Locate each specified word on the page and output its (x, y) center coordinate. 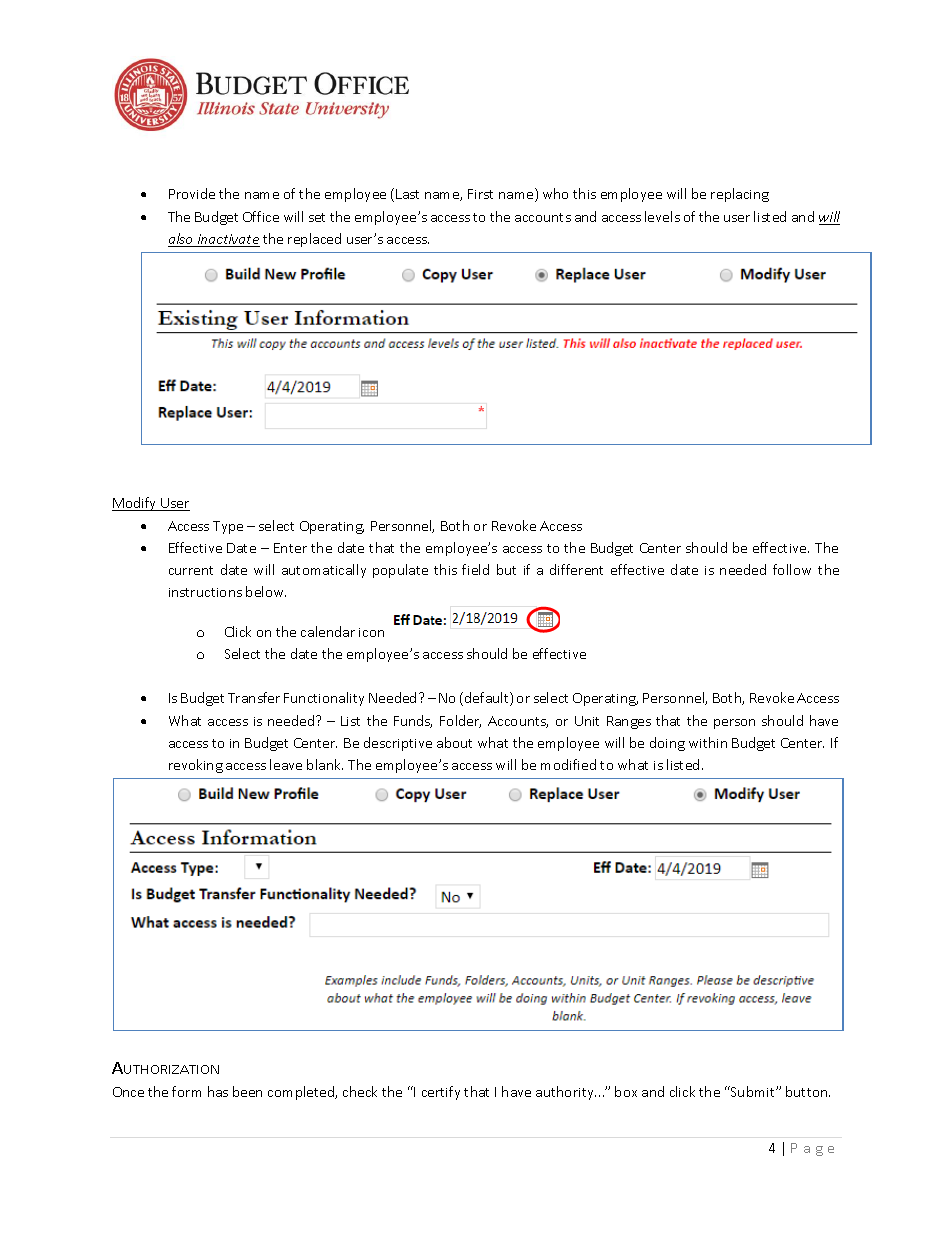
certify (441, 1093)
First (480, 194)
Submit (753, 1091)
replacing (740, 195)
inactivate (227, 240)
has (218, 1091)
